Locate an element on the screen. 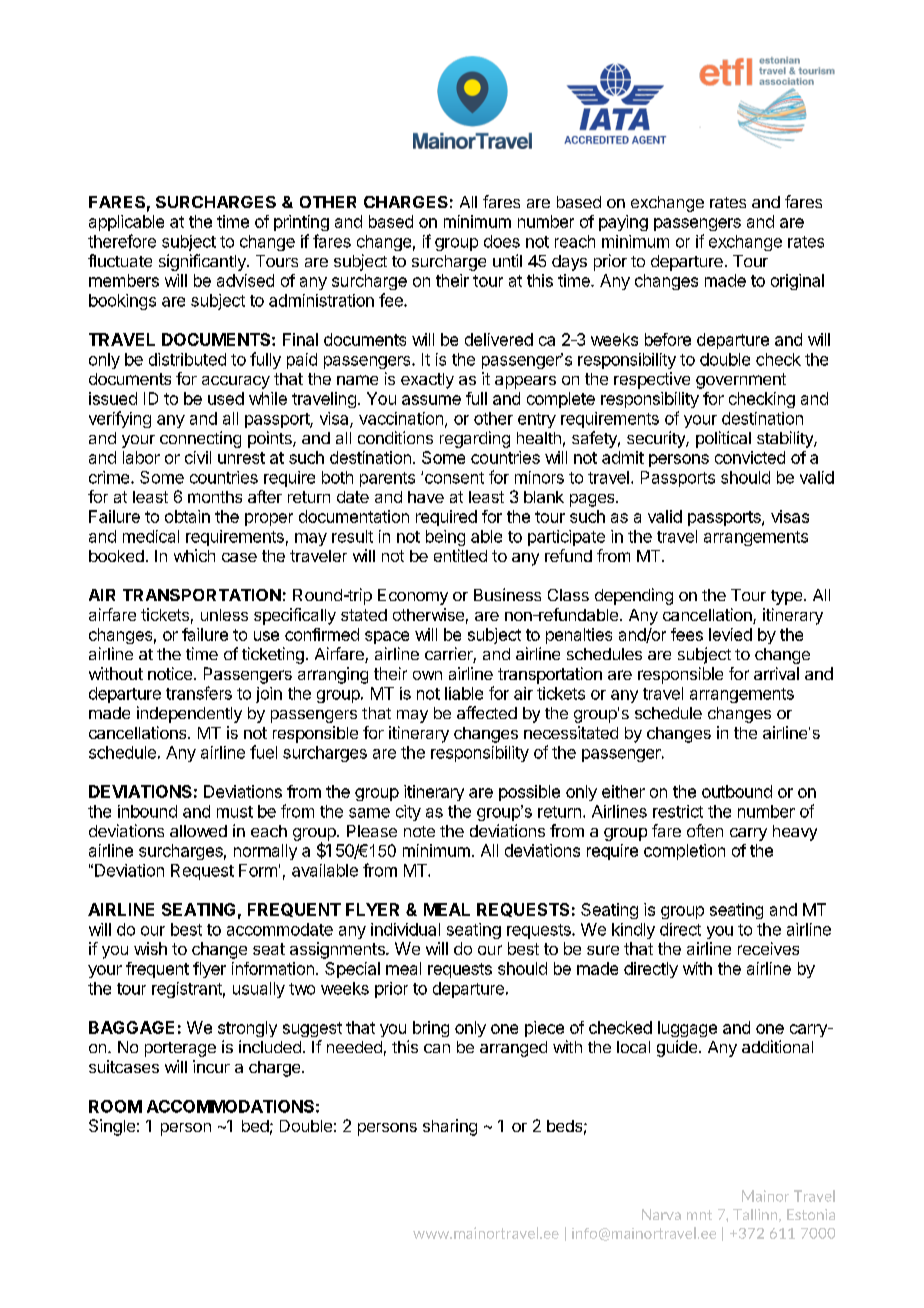  original is located at coordinates (797, 282).
